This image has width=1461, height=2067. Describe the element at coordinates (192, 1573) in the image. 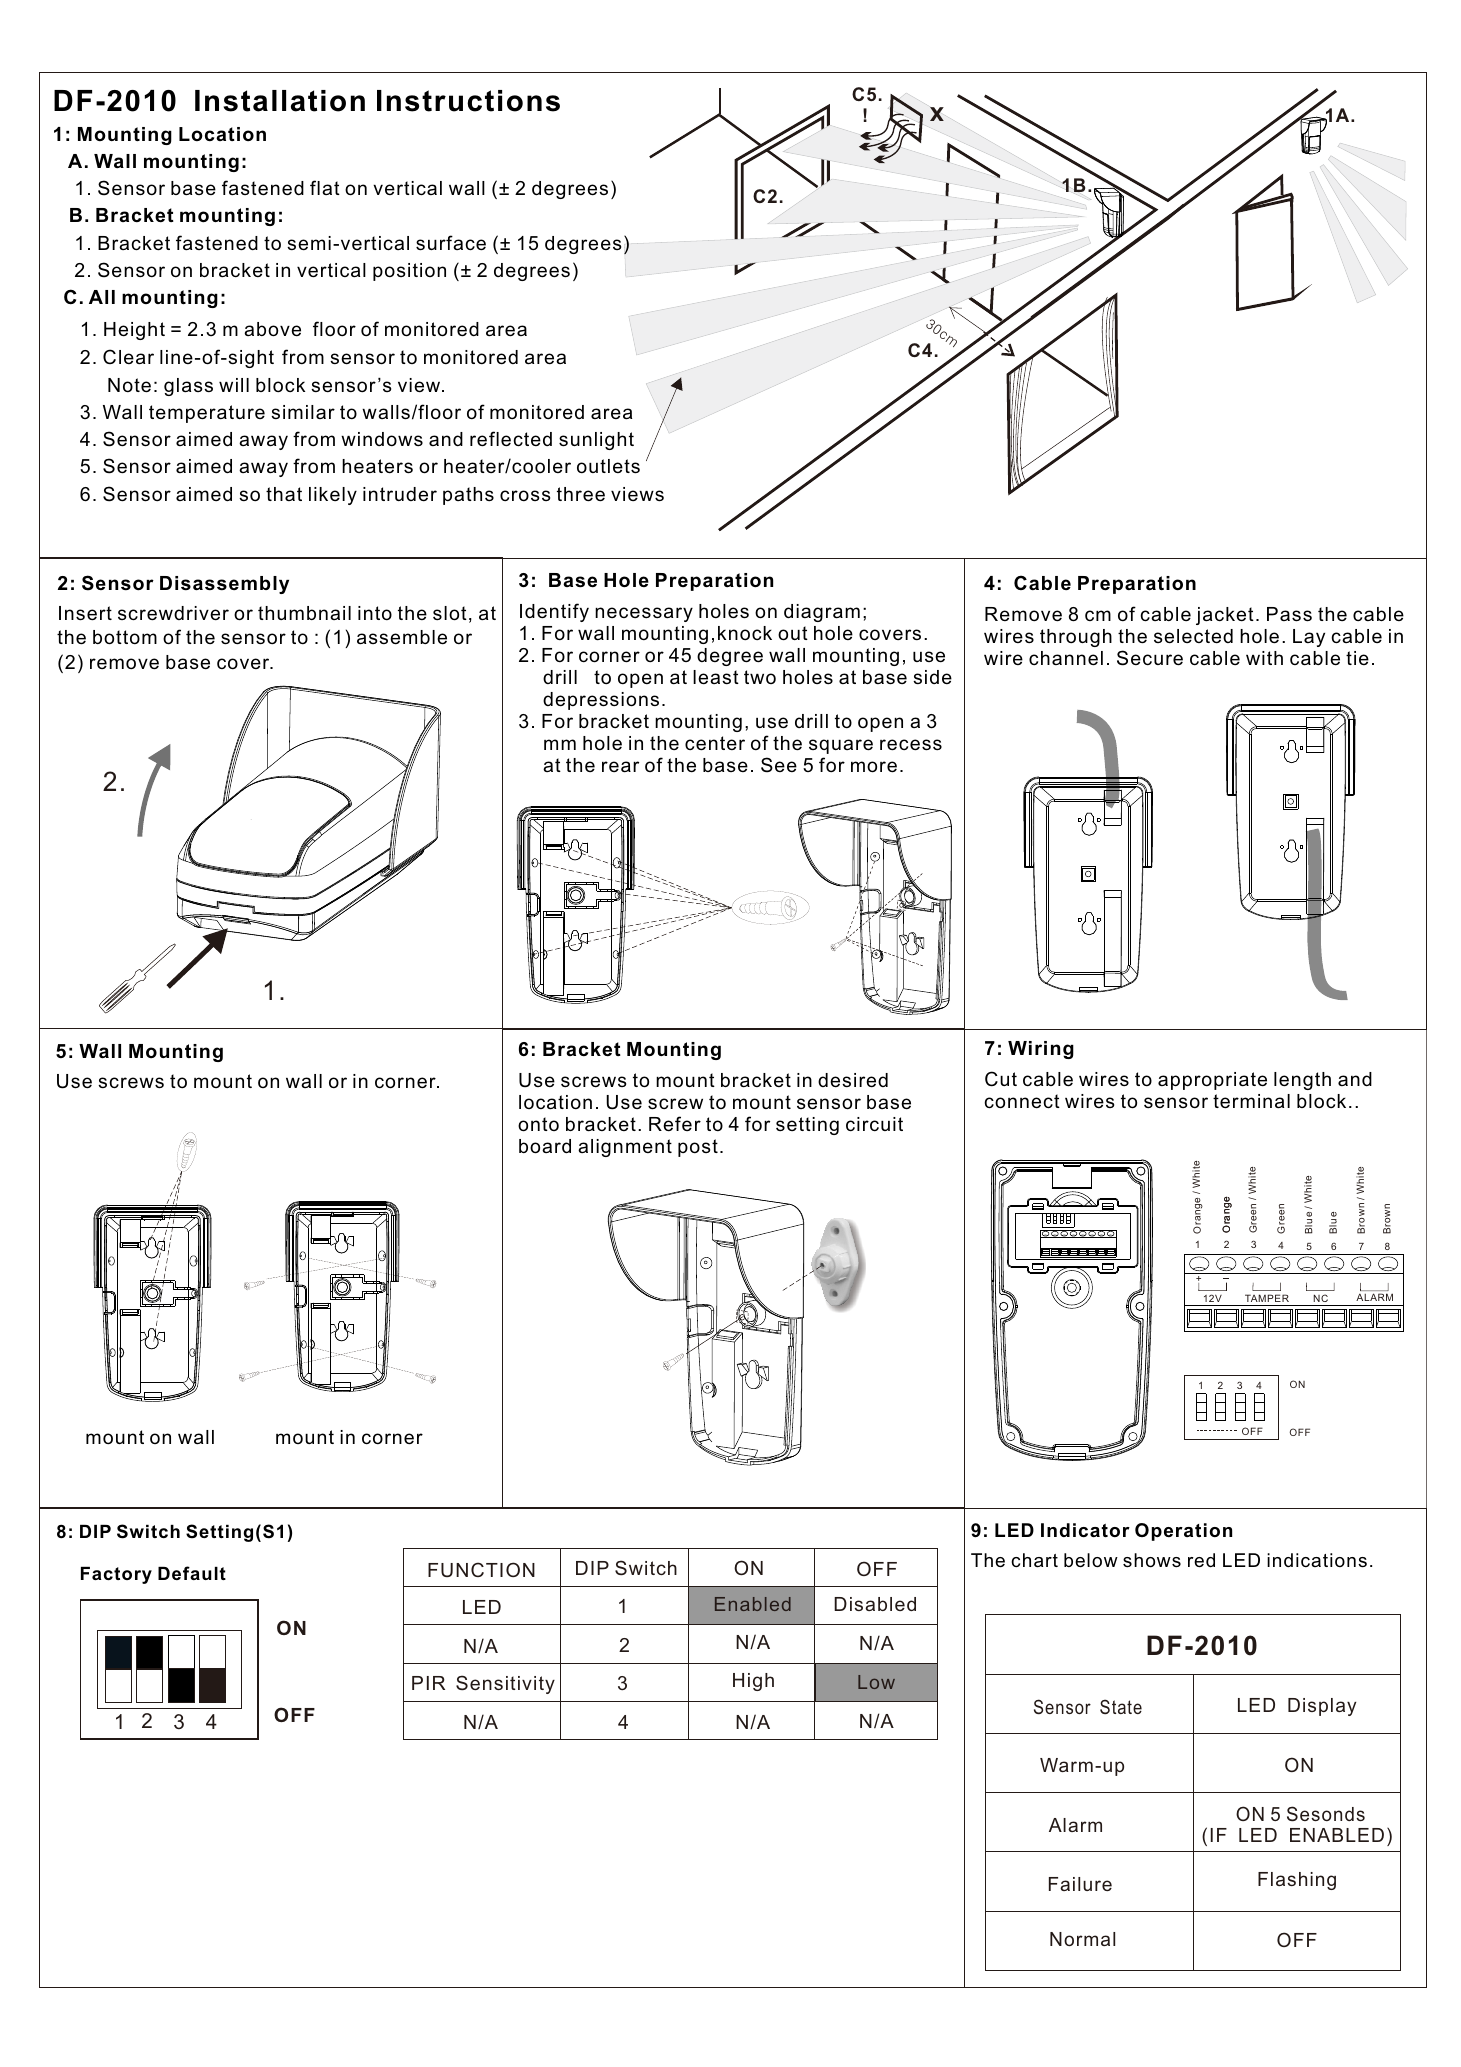

I see `Default` at that location.
